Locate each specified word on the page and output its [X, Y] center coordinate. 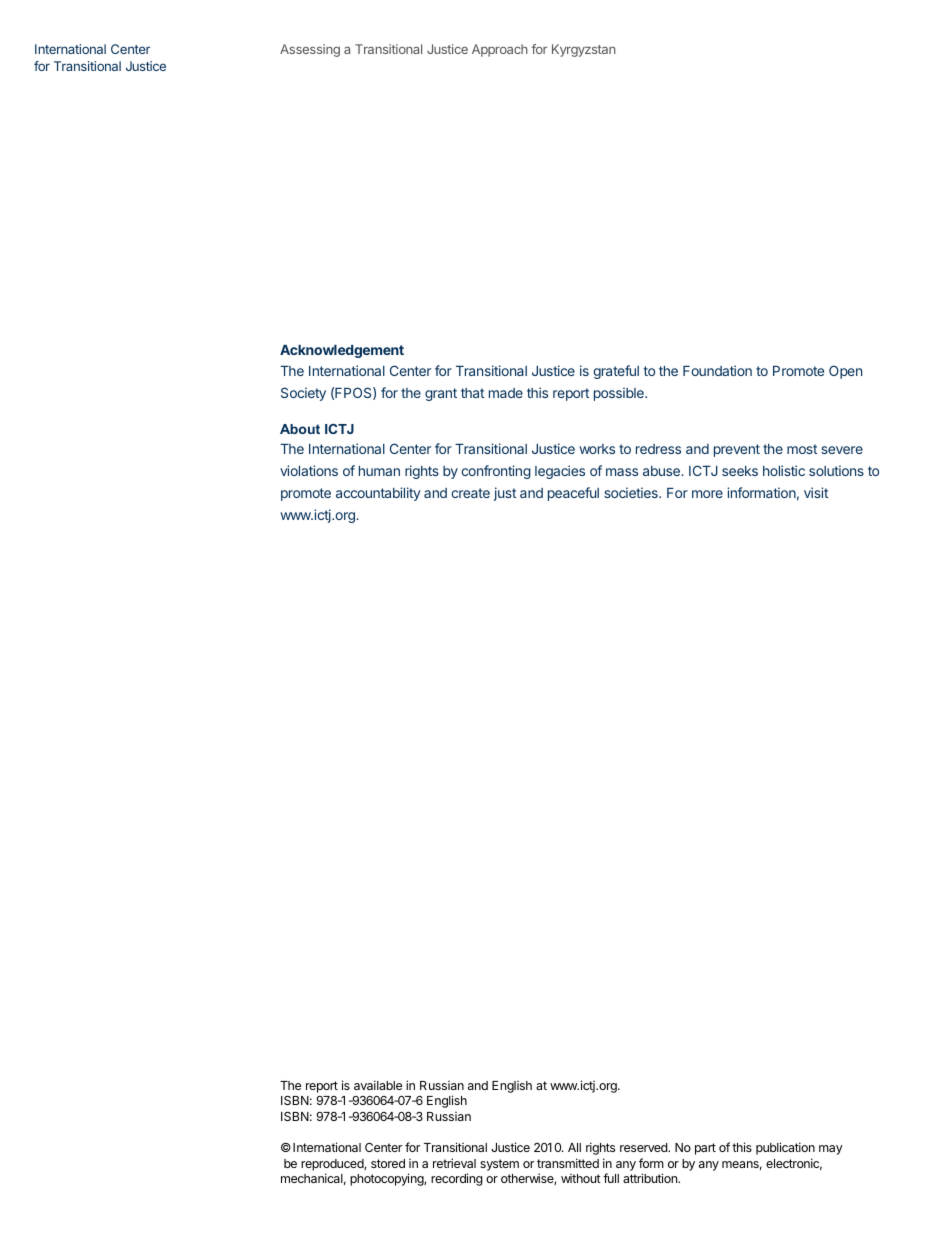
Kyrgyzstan [584, 50]
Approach [500, 50]
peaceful [573, 494]
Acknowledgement [342, 351]
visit [816, 492]
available [378, 1085]
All [574, 1147]
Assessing [310, 50]
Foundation [717, 370]
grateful [616, 372]
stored [388, 1163]
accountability [378, 494]
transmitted [568, 1163]
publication [785, 1148]
